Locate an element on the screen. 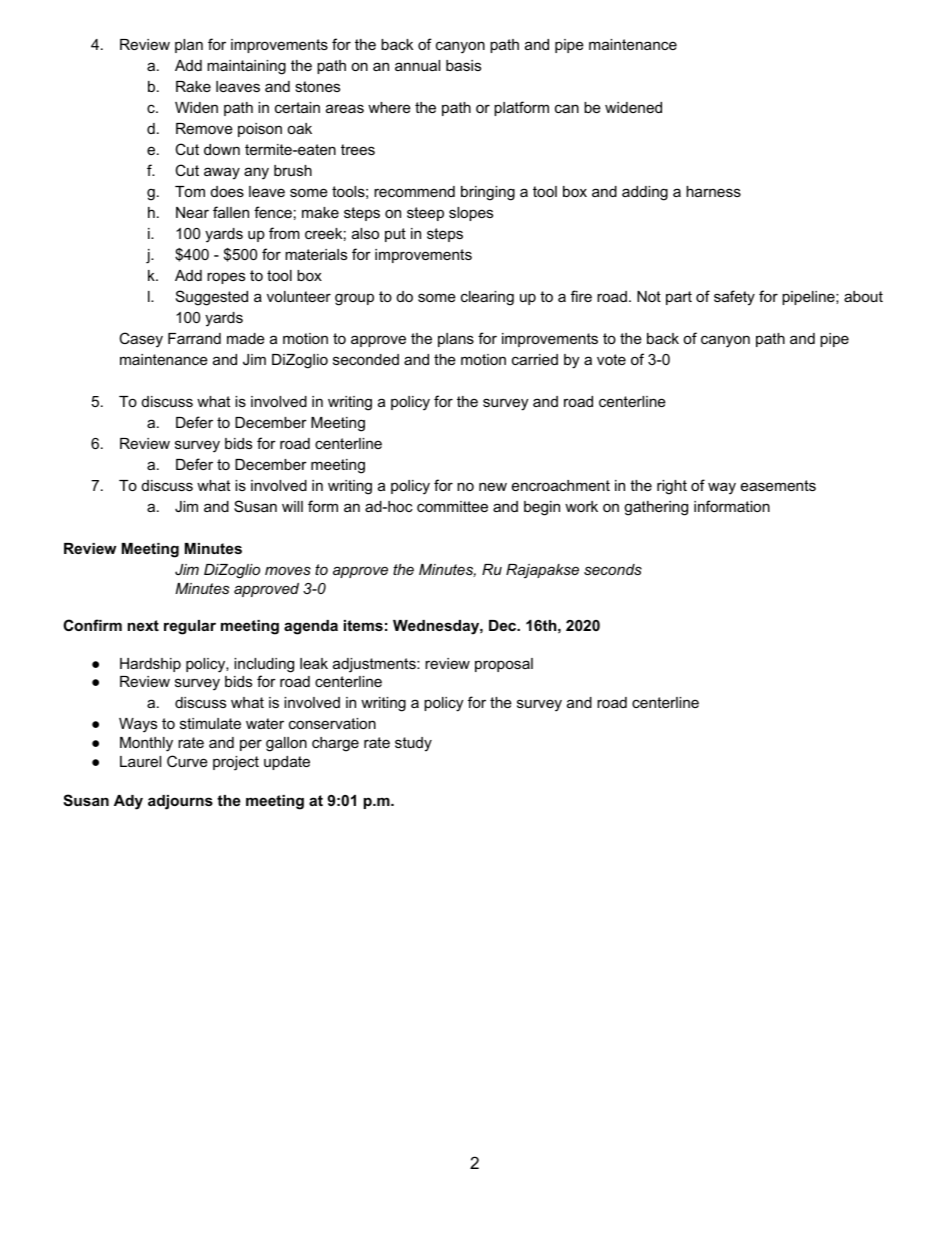  new is located at coordinates (493, 486).
